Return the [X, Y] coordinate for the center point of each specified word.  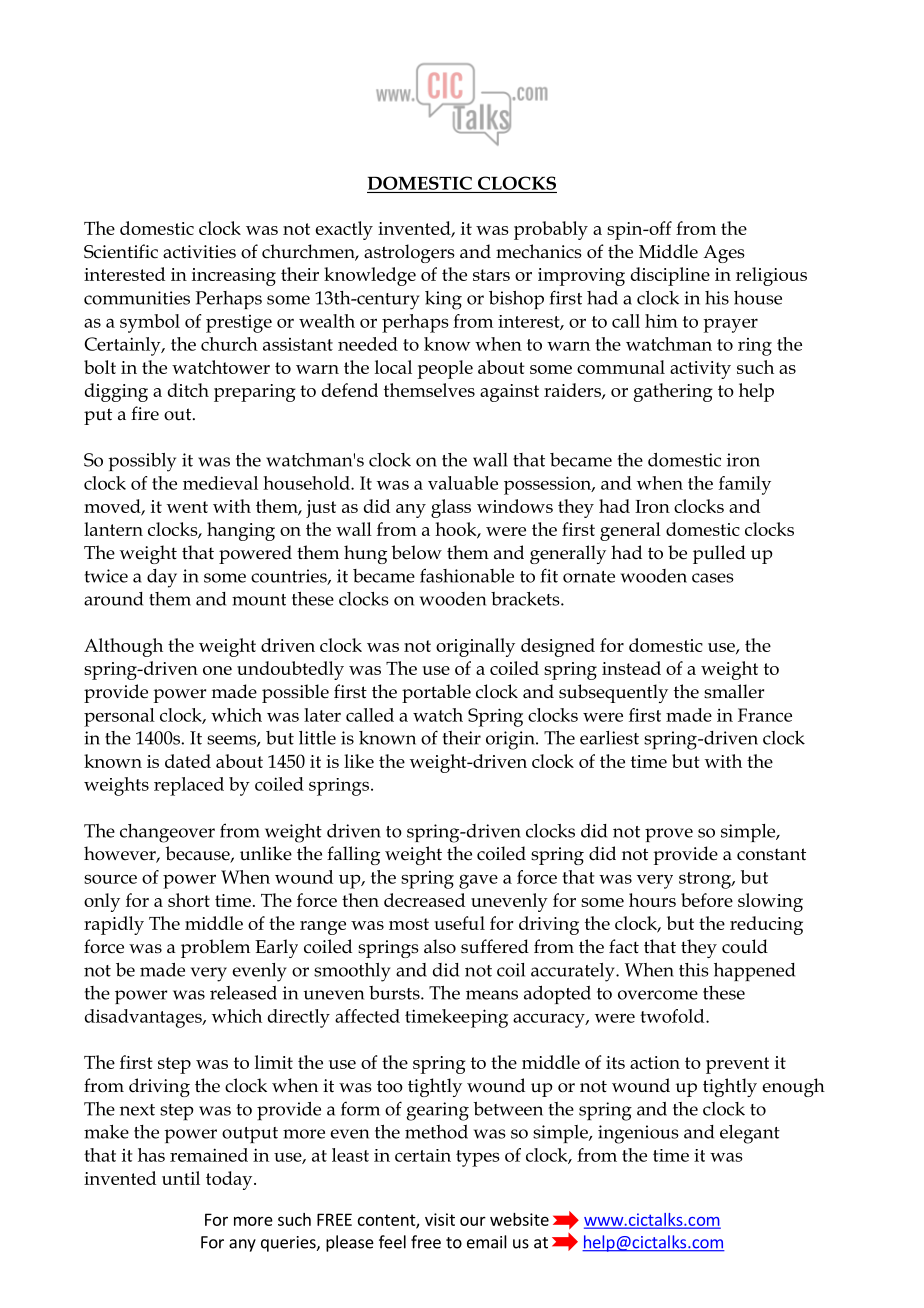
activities [199, 252]
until [181, 1178]
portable [436, 693]
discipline [670, 276]
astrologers [409, 253]
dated [188, 761]
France [765, 715]
